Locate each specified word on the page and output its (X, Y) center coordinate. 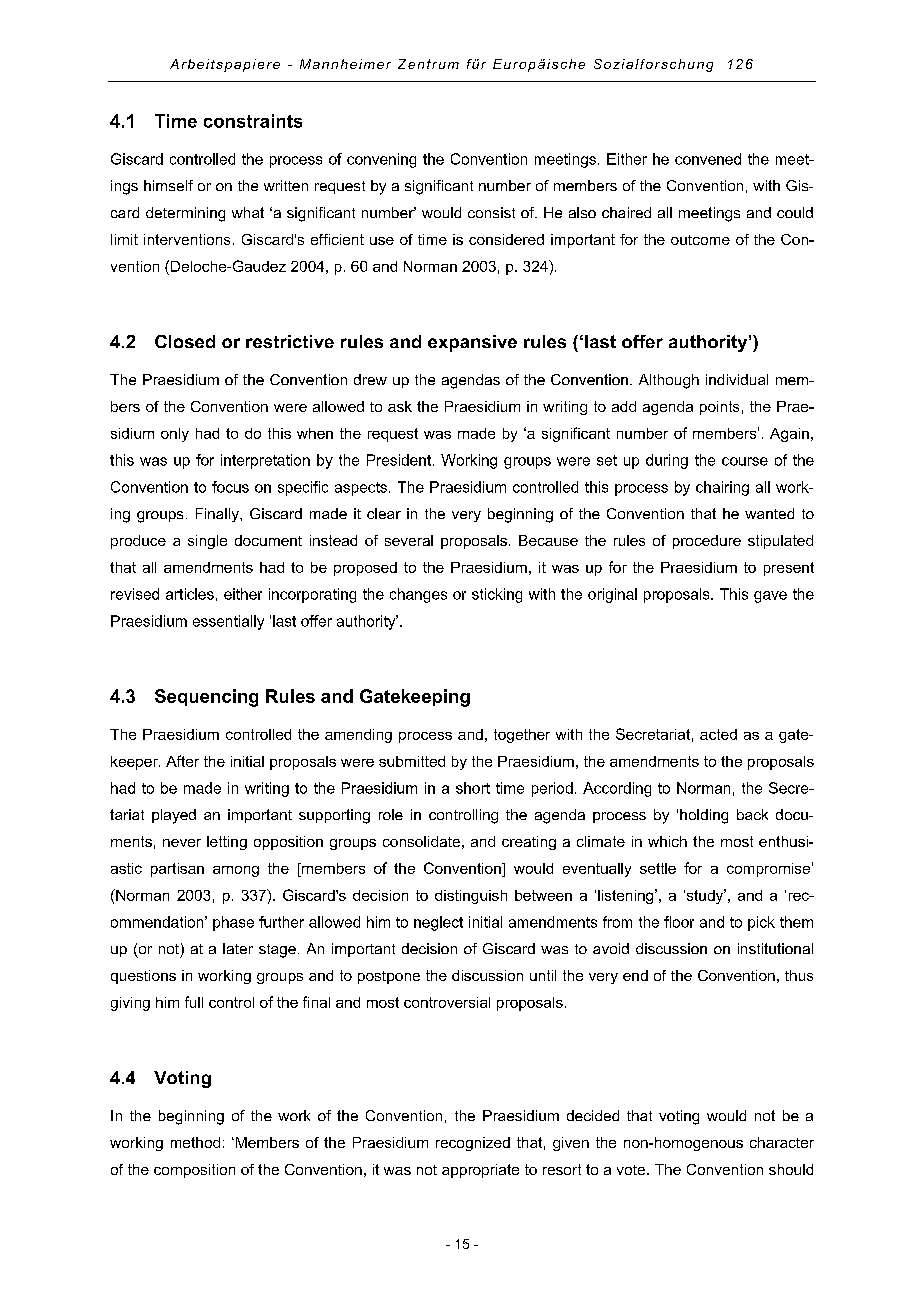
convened (708, 159)
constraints (253, 121)
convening (381, 160)
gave (770, 597)
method (195, 1142)
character (782, 1142)
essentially (228, 622)
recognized (473, 1144)
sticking (497, 595)
